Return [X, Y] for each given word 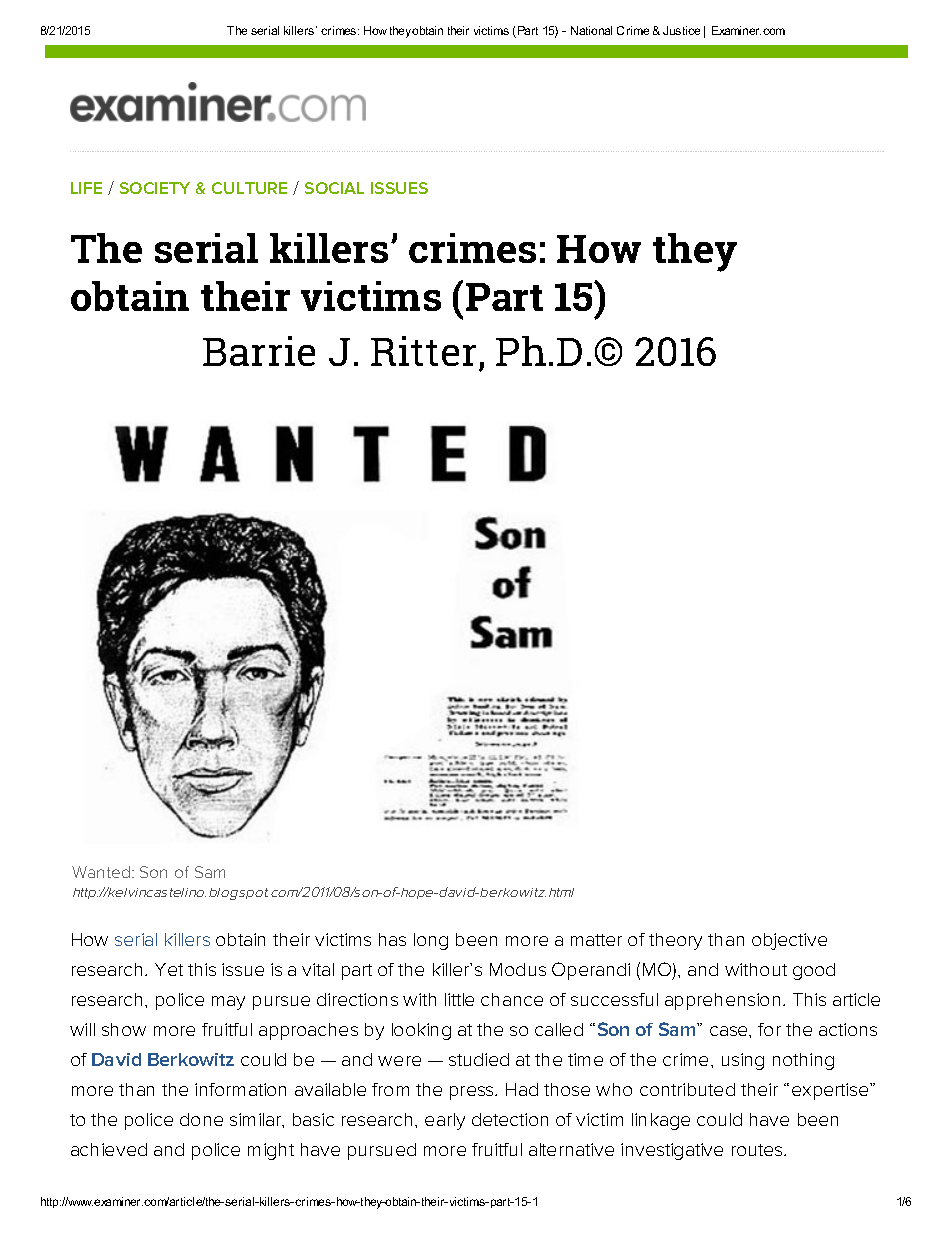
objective [789, 941]
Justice [681, 30]
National [591, 30]
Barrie [259, 351]
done [201, 1119]
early [445, 1121]
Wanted [101, 872]
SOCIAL [334, 188]
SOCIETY [155, 188]
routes [757, 1150]
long [431, 941]
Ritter [423, 351]
